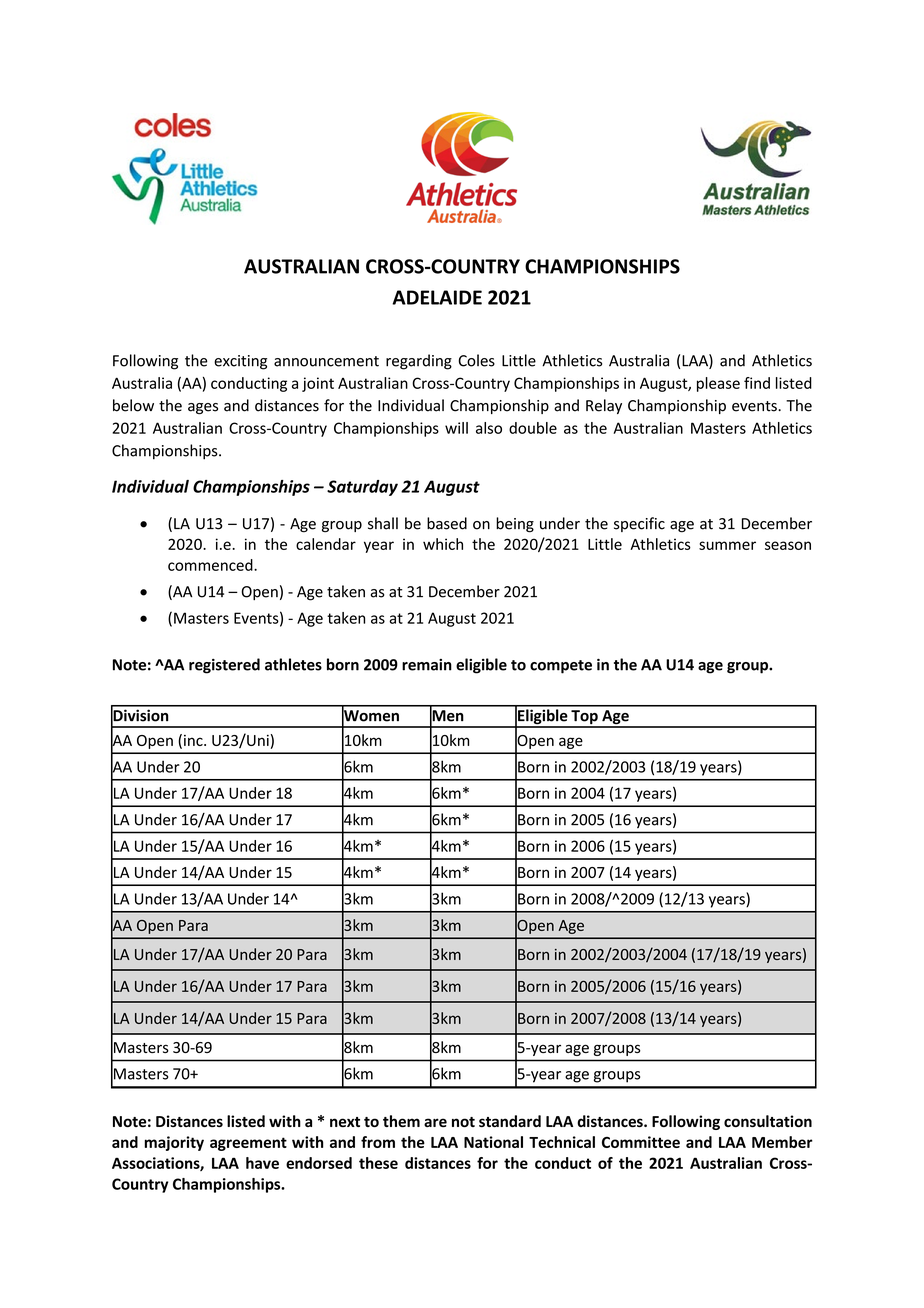 The height and width of the screenshot is (1308, 924). What do you see at coordinates (248, 1144) in the screenshot?
I see `agreement` at bounding box center [248, 1144].
